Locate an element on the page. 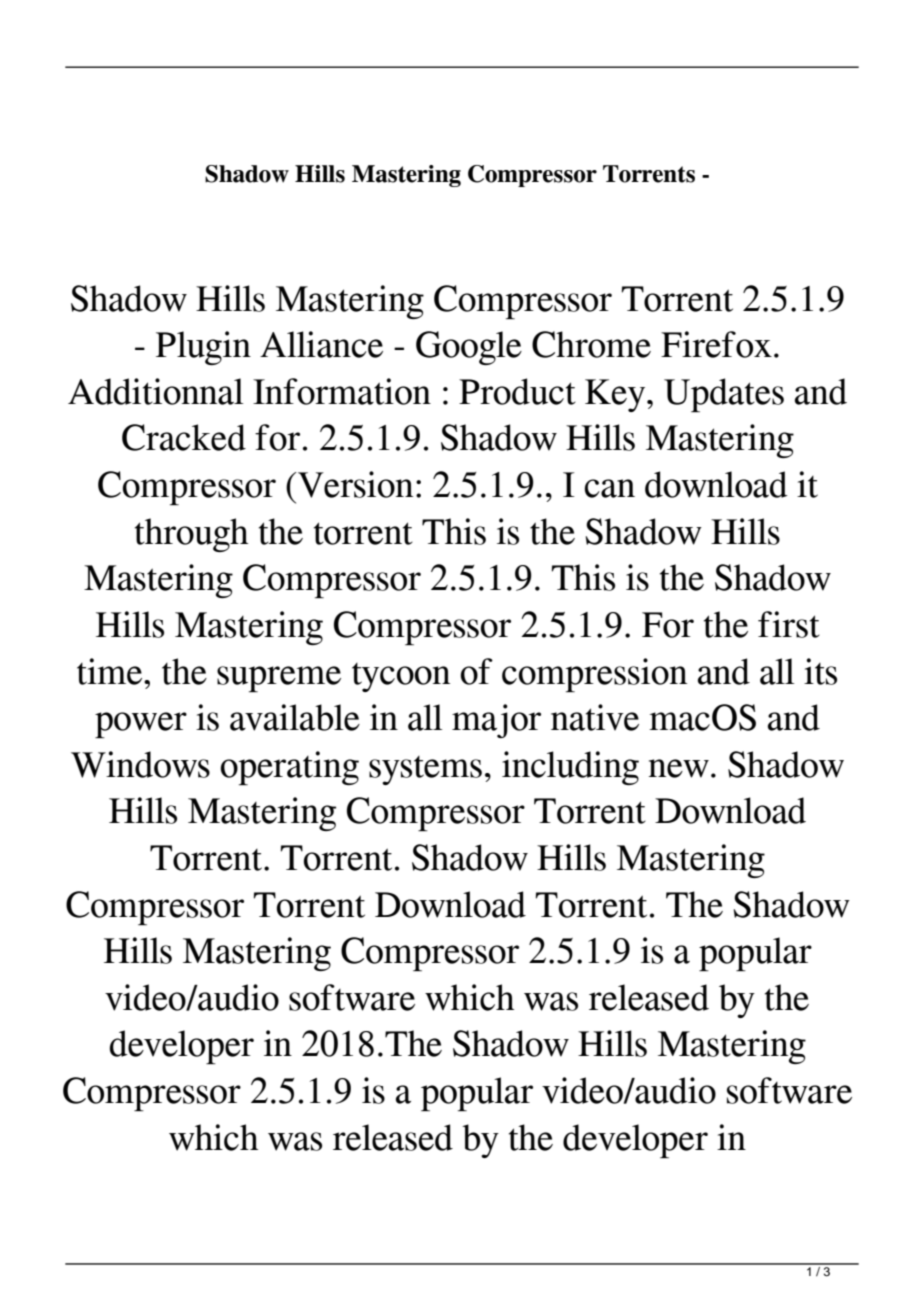 The image size is (924, 1308). Firefox is located at coordinates (716, 344).
